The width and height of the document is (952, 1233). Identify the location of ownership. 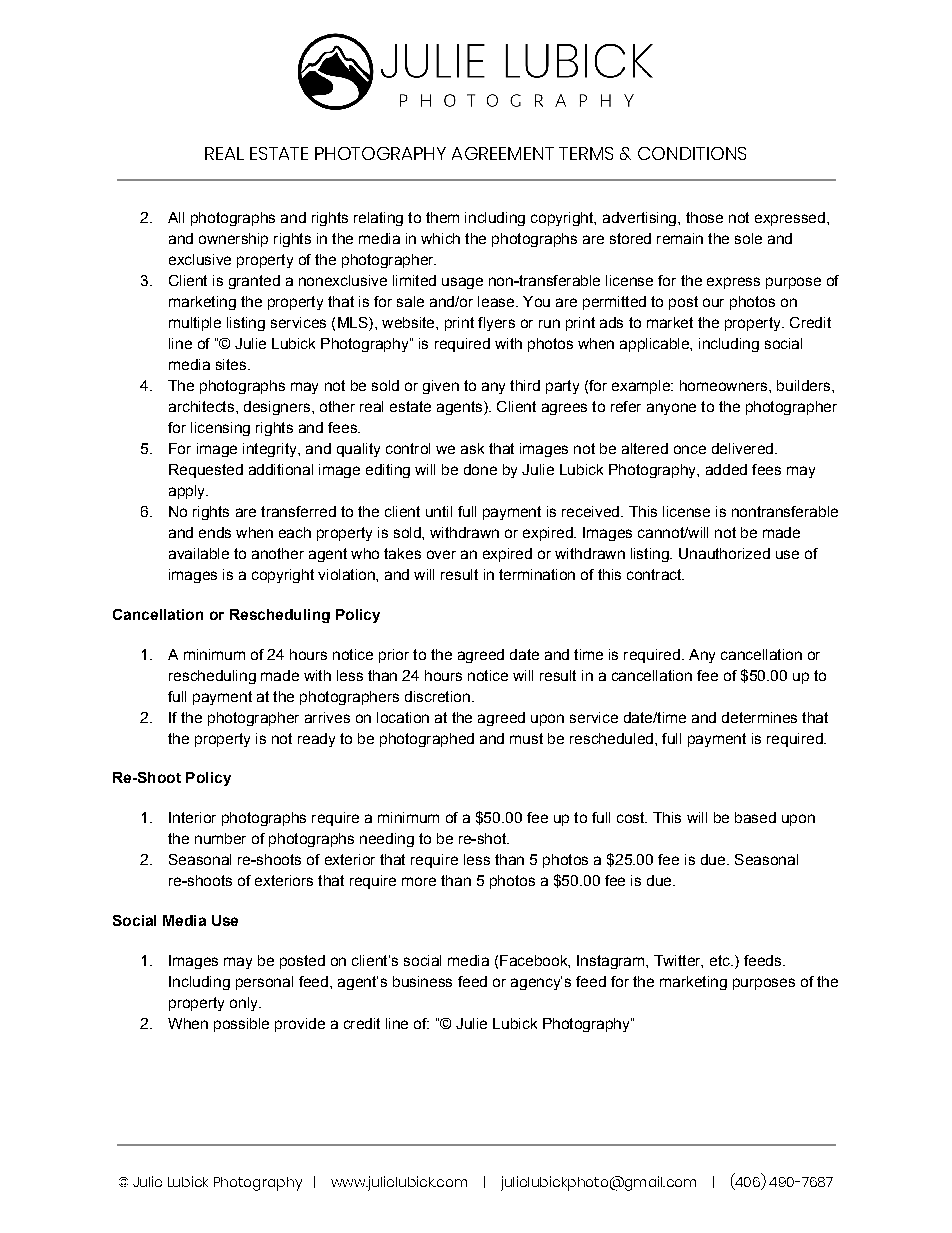
(233, 240).
